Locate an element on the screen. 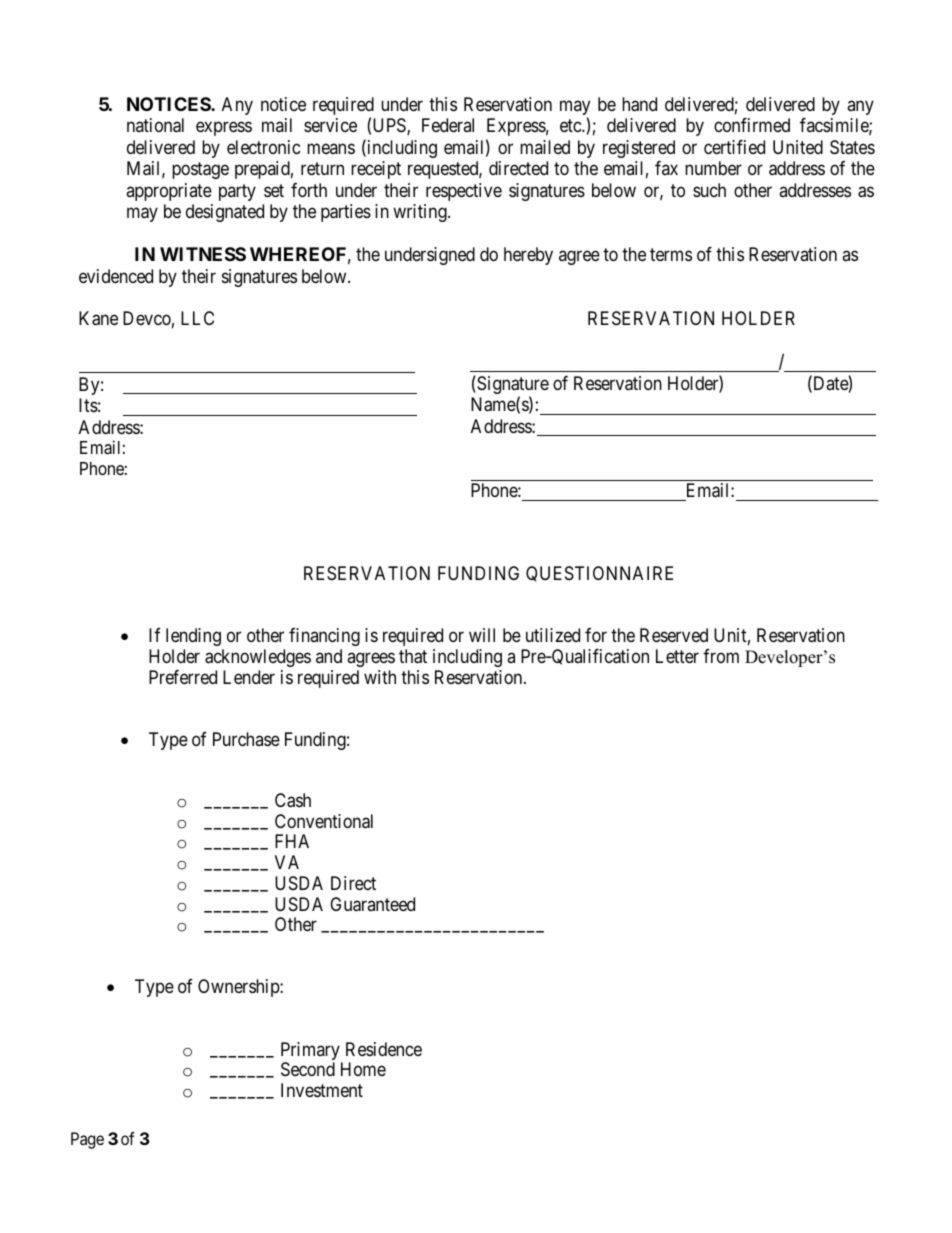 The width and height of the screenshot is (952, 1233). confirmed is located at coordinates (752, 125).
